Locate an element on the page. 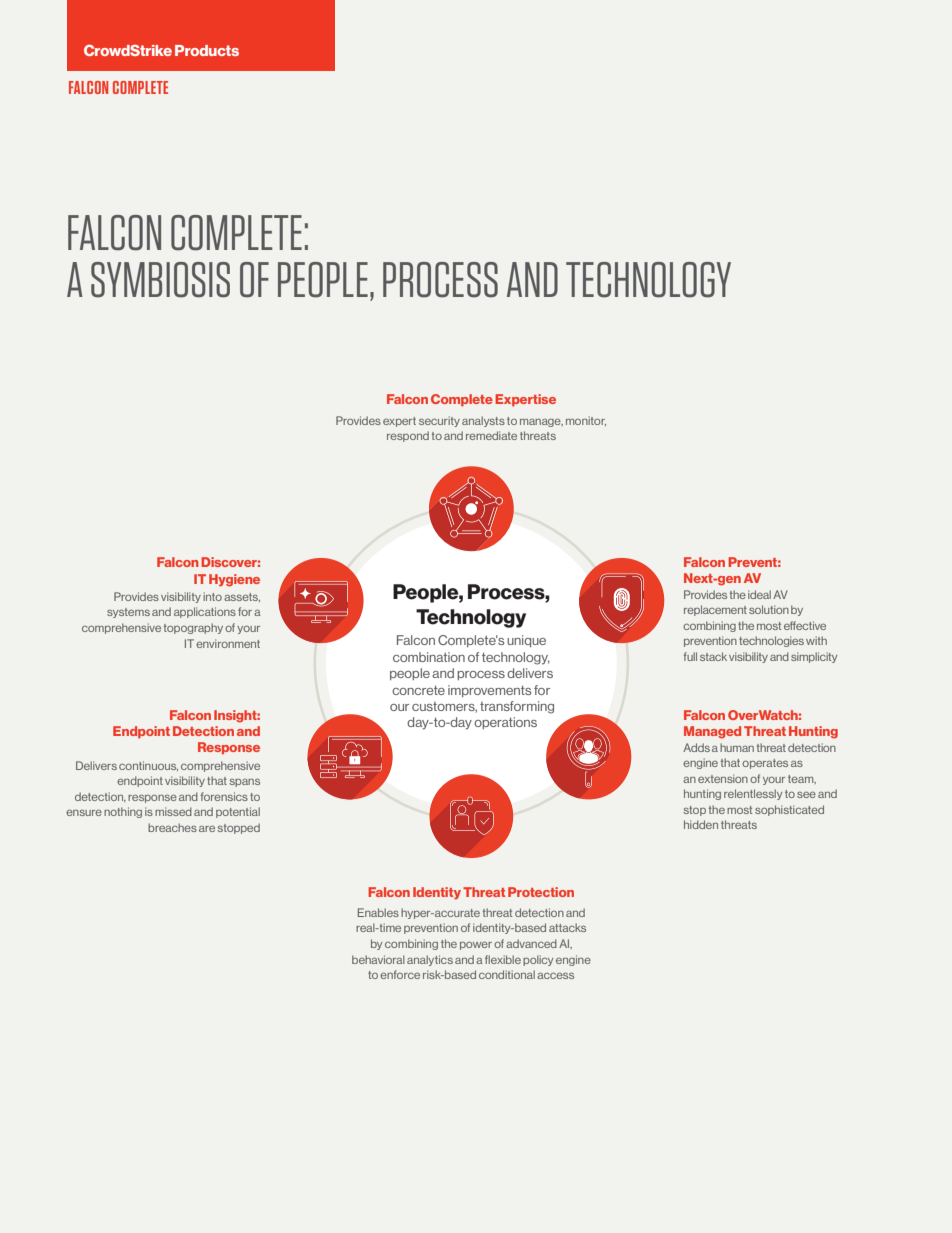 This document has height=1233, width=952. monitor is located at coordinates (586, 421).
